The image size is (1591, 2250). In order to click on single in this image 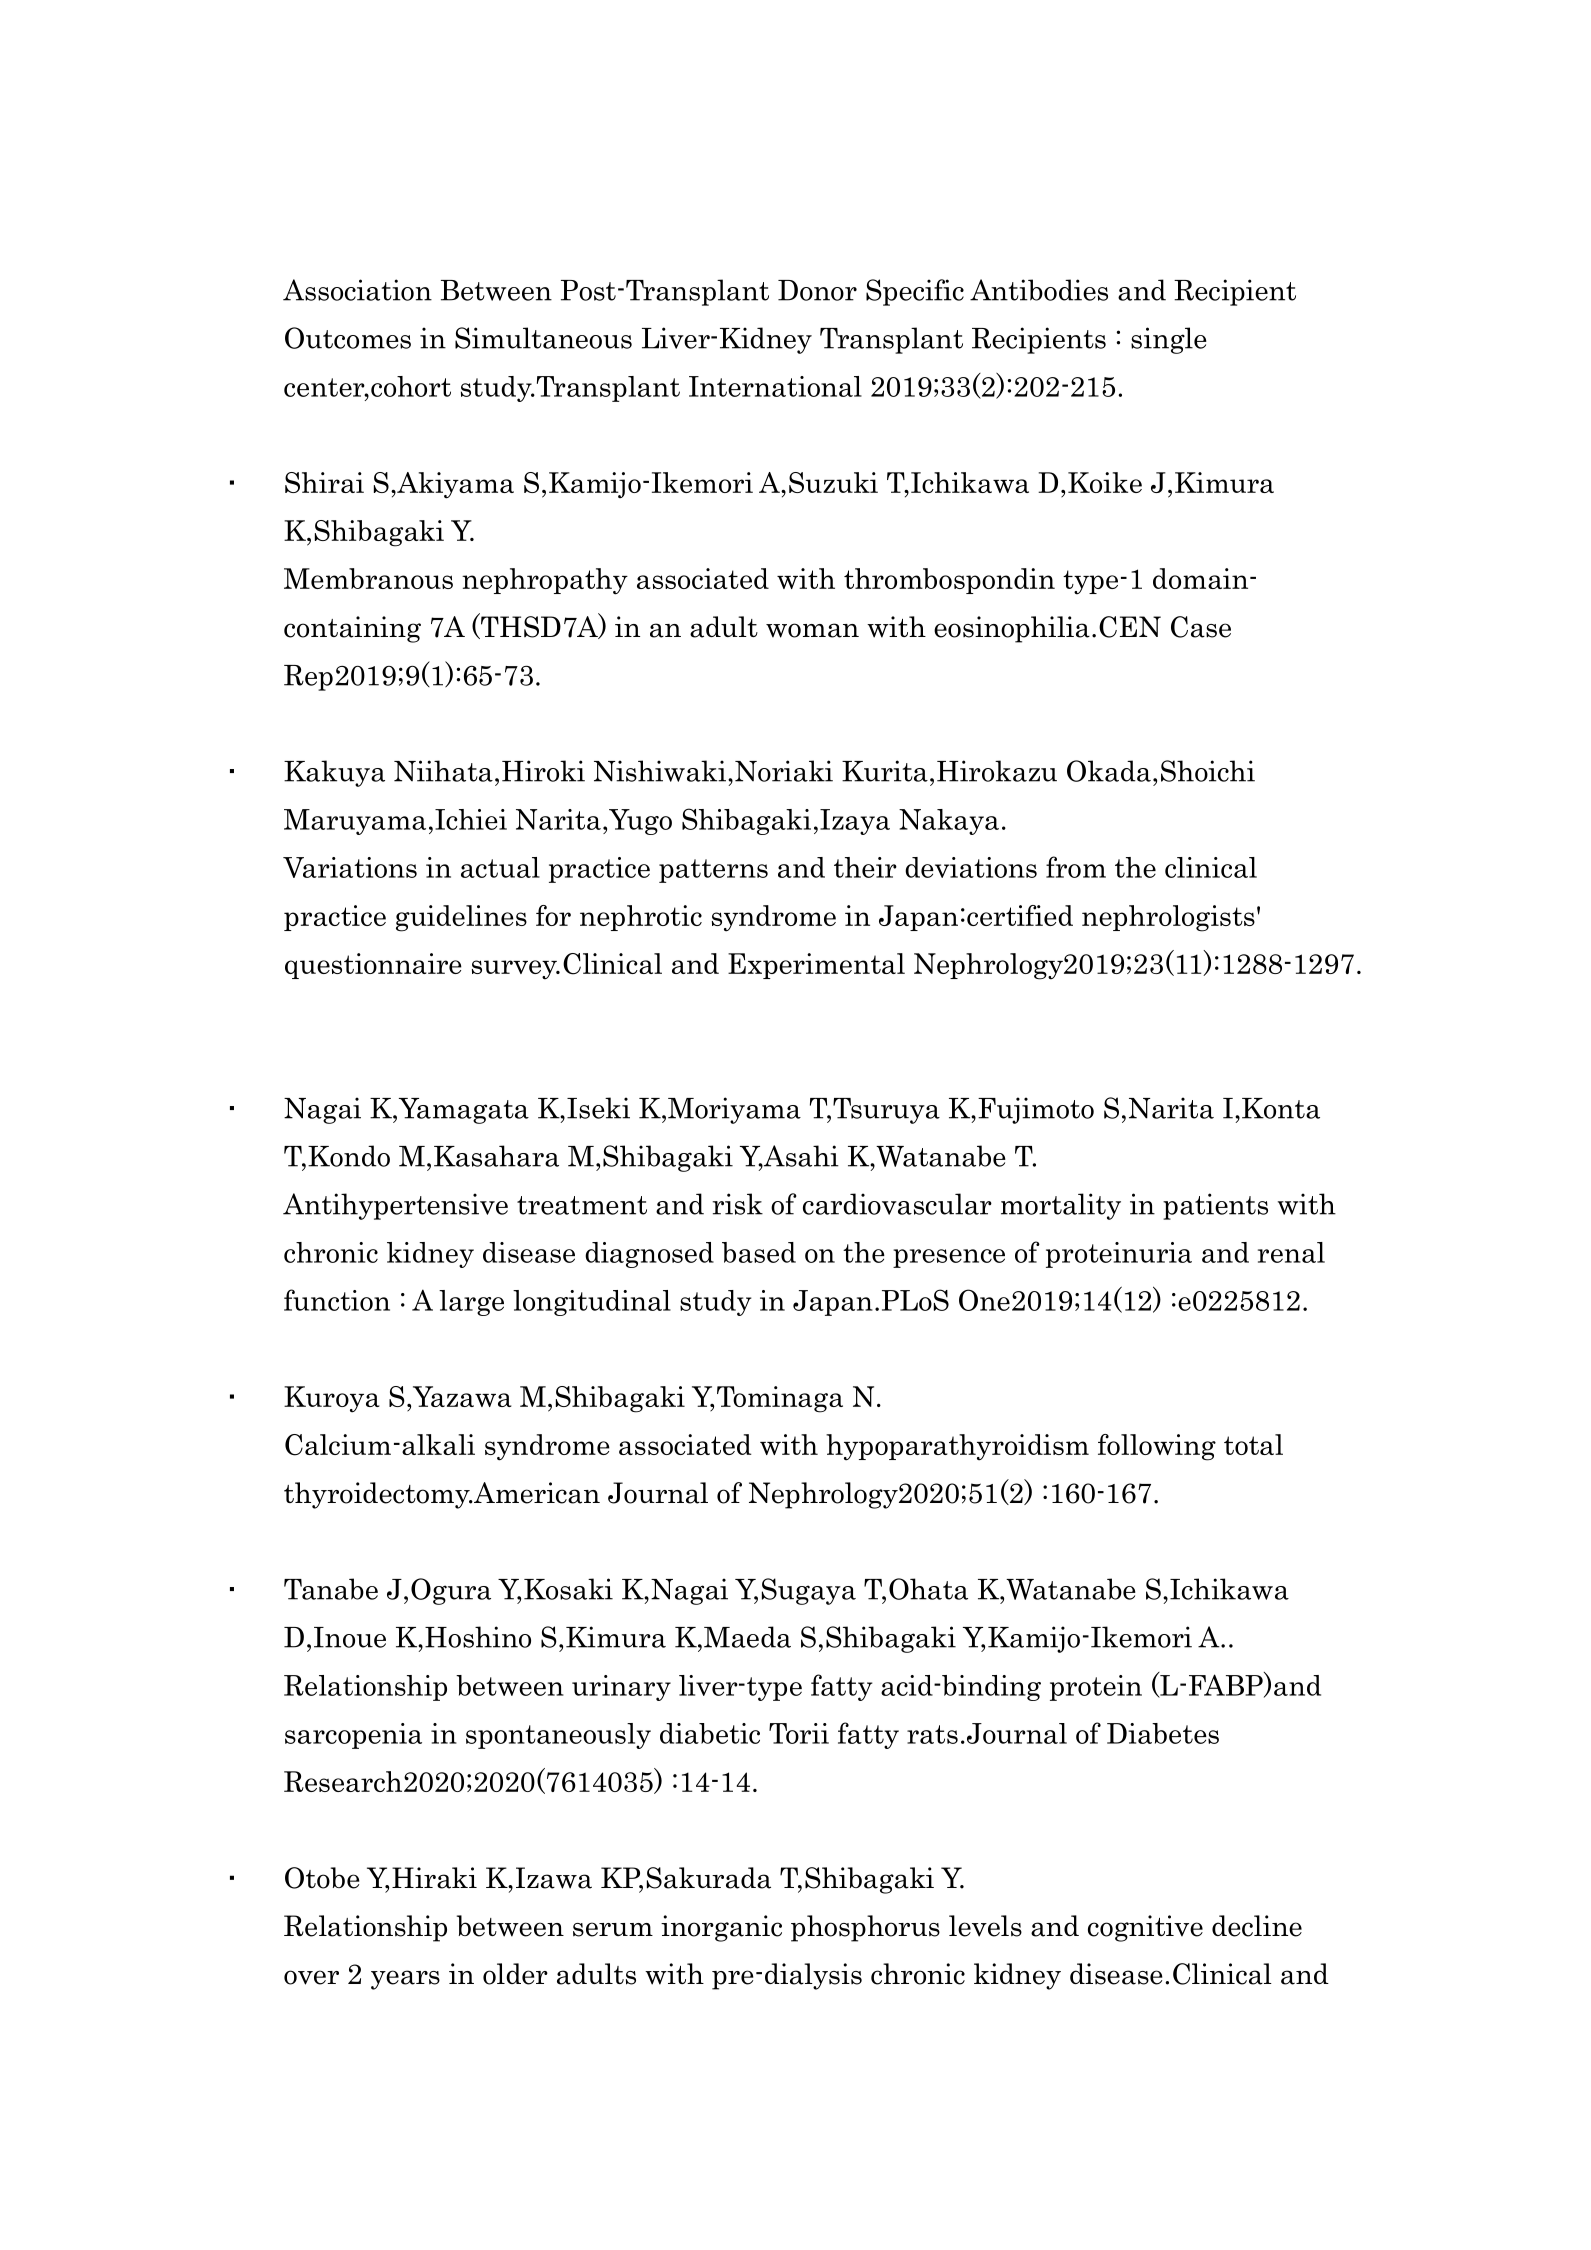, I will do `click(1169, 340)`.
